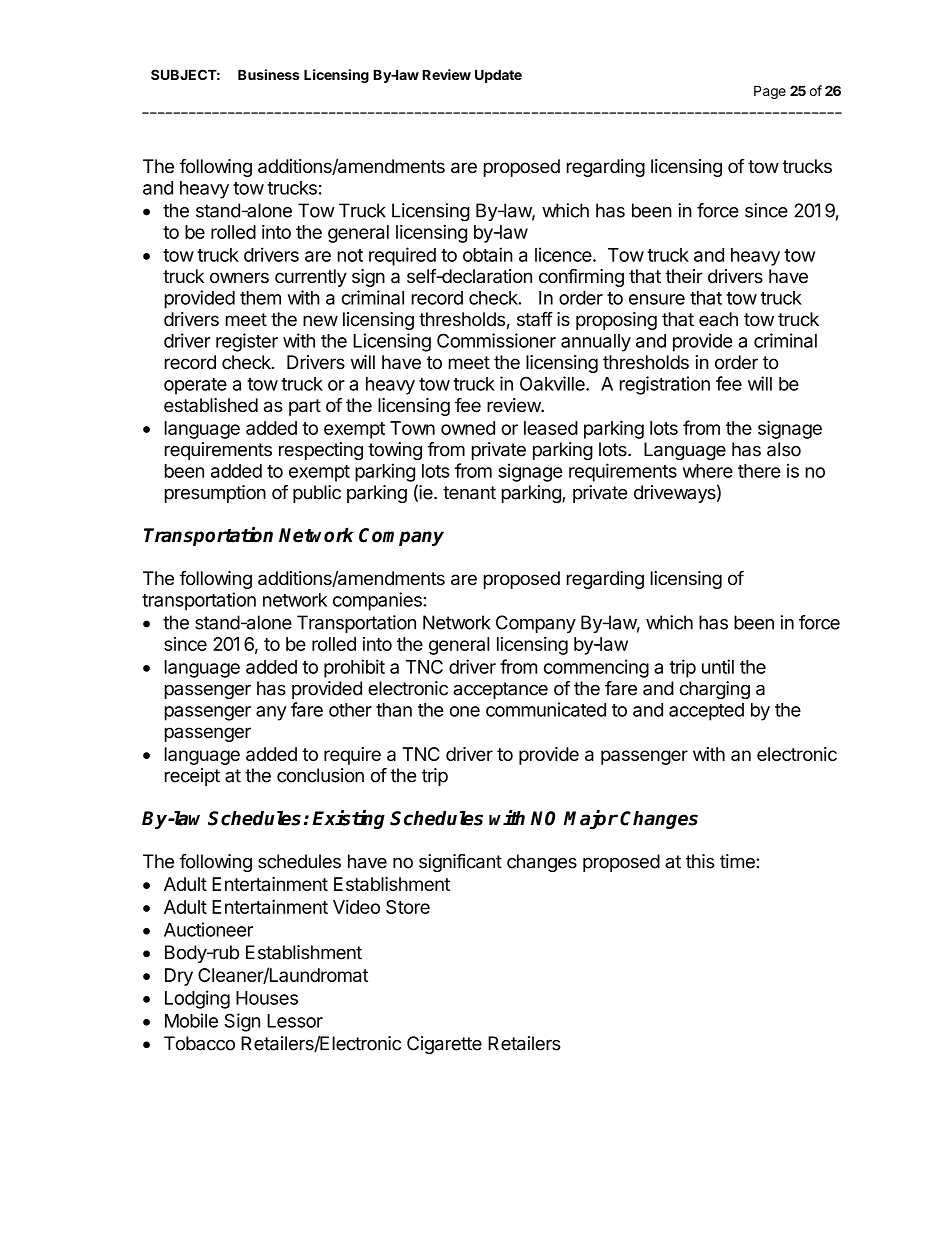  I want to click on acceptance, so click(500, 690).
